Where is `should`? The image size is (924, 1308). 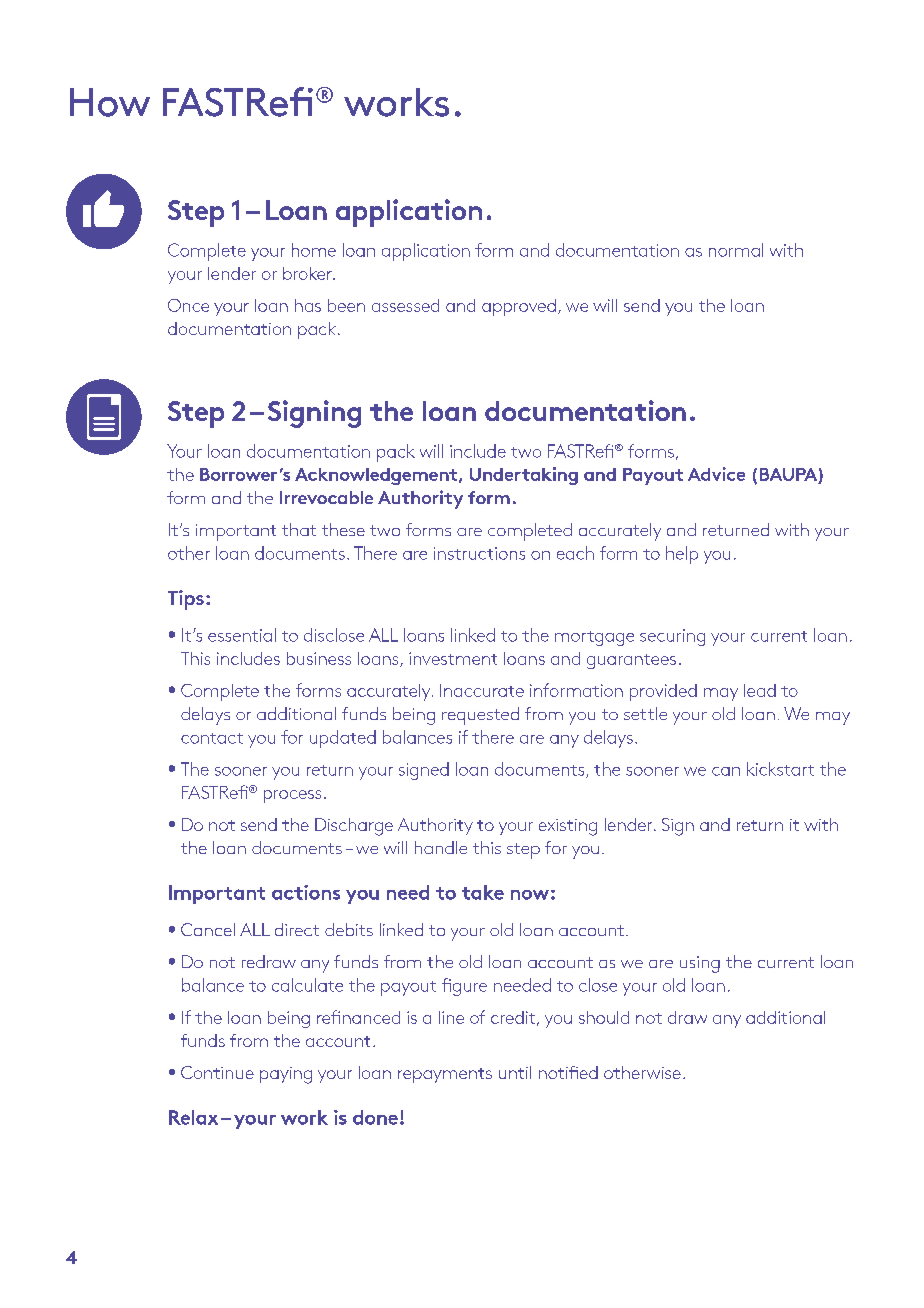
should is located at coordinates (604, 1017).
